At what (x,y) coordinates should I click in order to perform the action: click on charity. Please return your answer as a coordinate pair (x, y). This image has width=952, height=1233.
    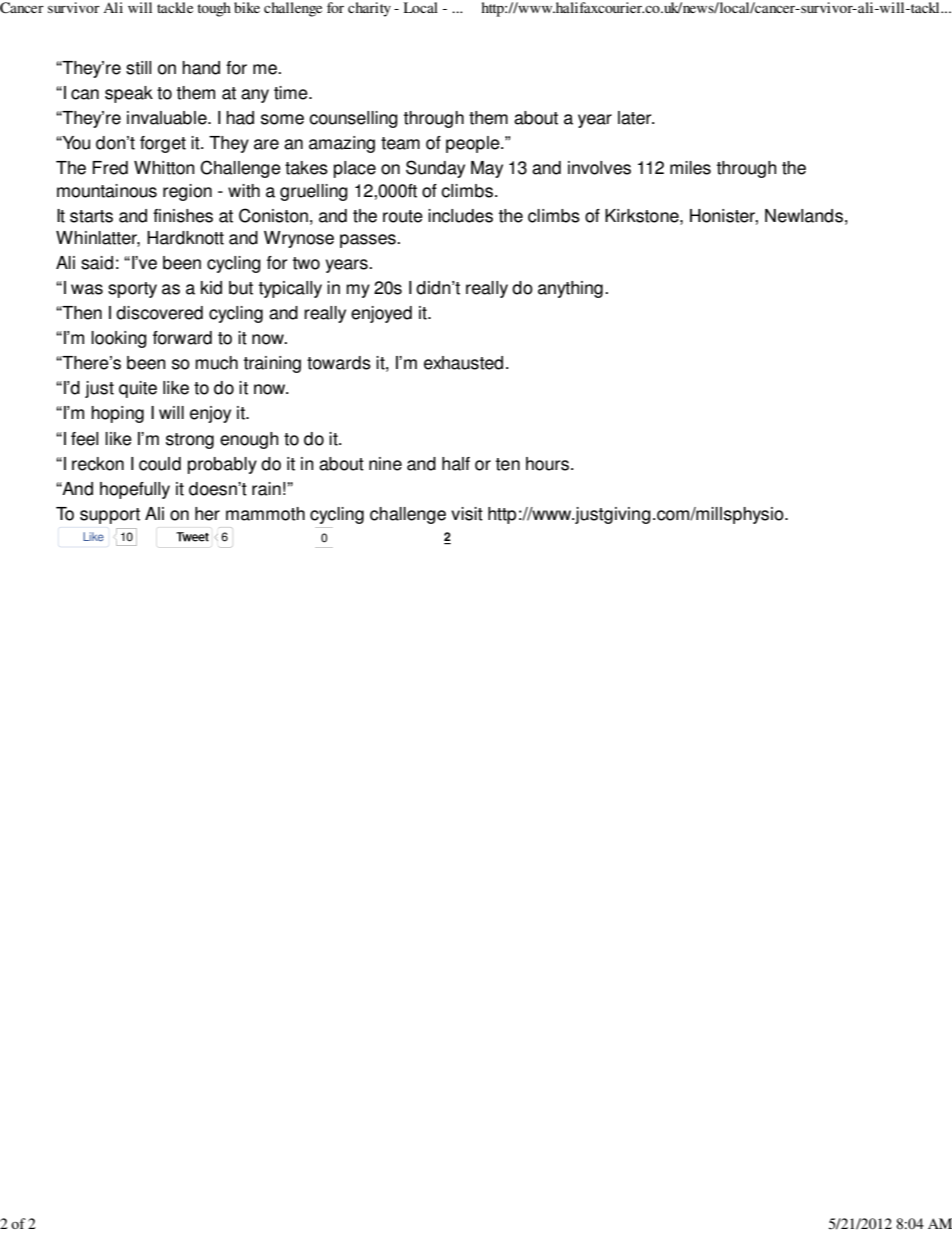
    Looking at the image, I should click on (369, 9).
